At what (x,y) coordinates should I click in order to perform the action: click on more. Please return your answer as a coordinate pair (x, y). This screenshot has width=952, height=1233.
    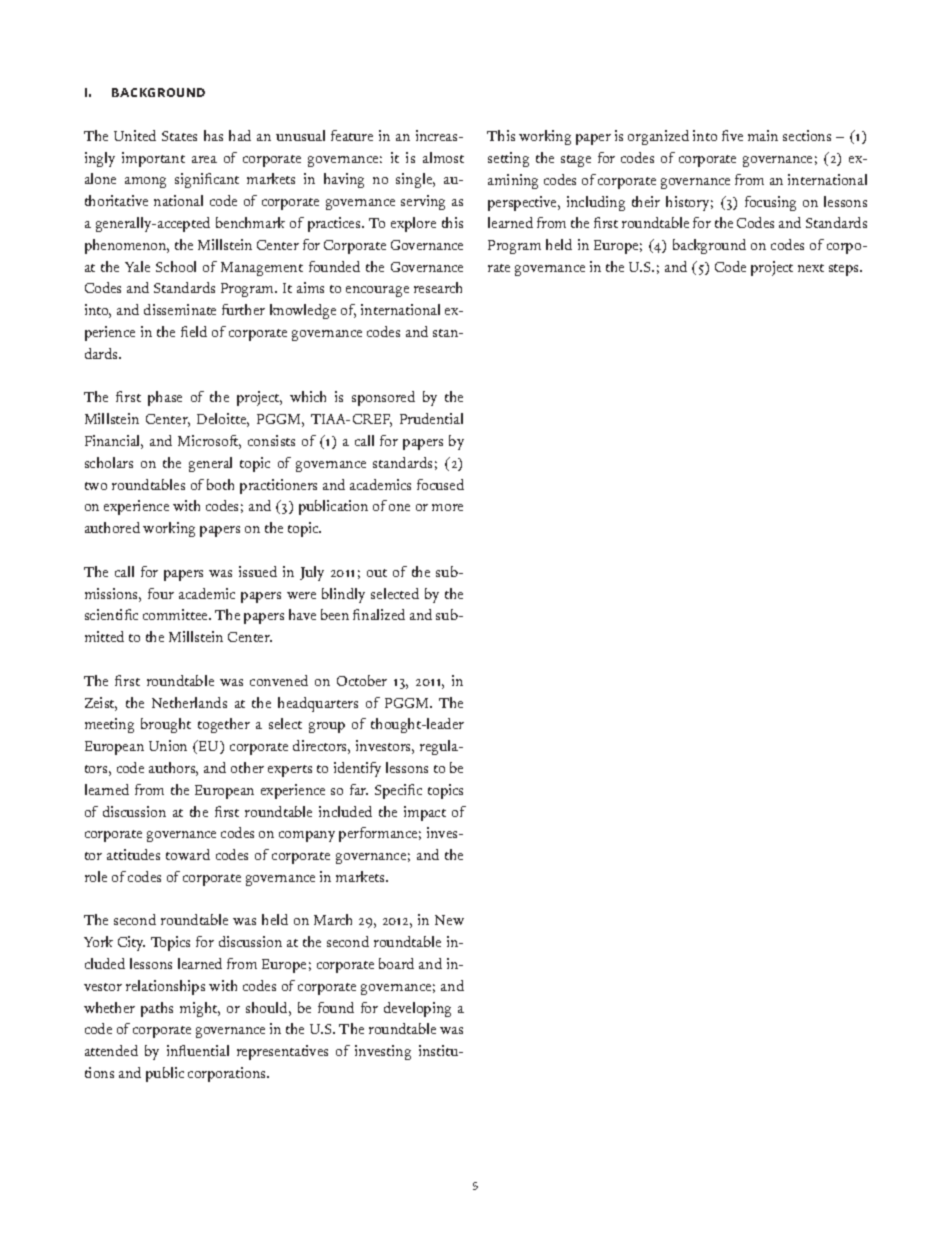
    Looking at the image, I should click on (447, 507).
